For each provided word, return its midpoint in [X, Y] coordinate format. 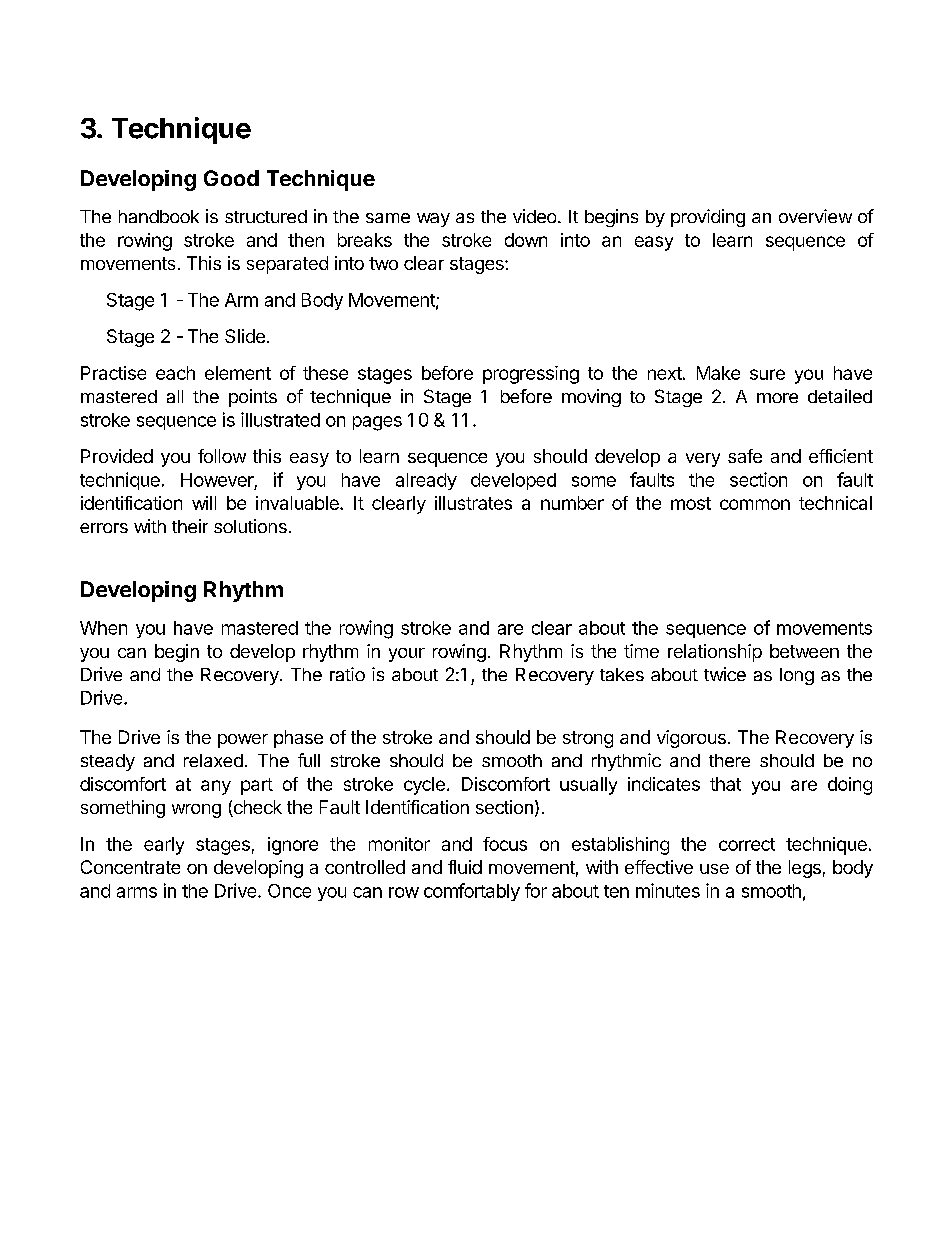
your [407, 655]
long [797, 676]
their [190, 526]
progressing [531, 375]
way [433, 220]
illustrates [473, 503]
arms [137, 892]
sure [767, 374]
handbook [159, 216]
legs [805, 869]
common [755, 504]
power [243, 741]
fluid [465, 867]
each [175, 373]
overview [815, 216]
